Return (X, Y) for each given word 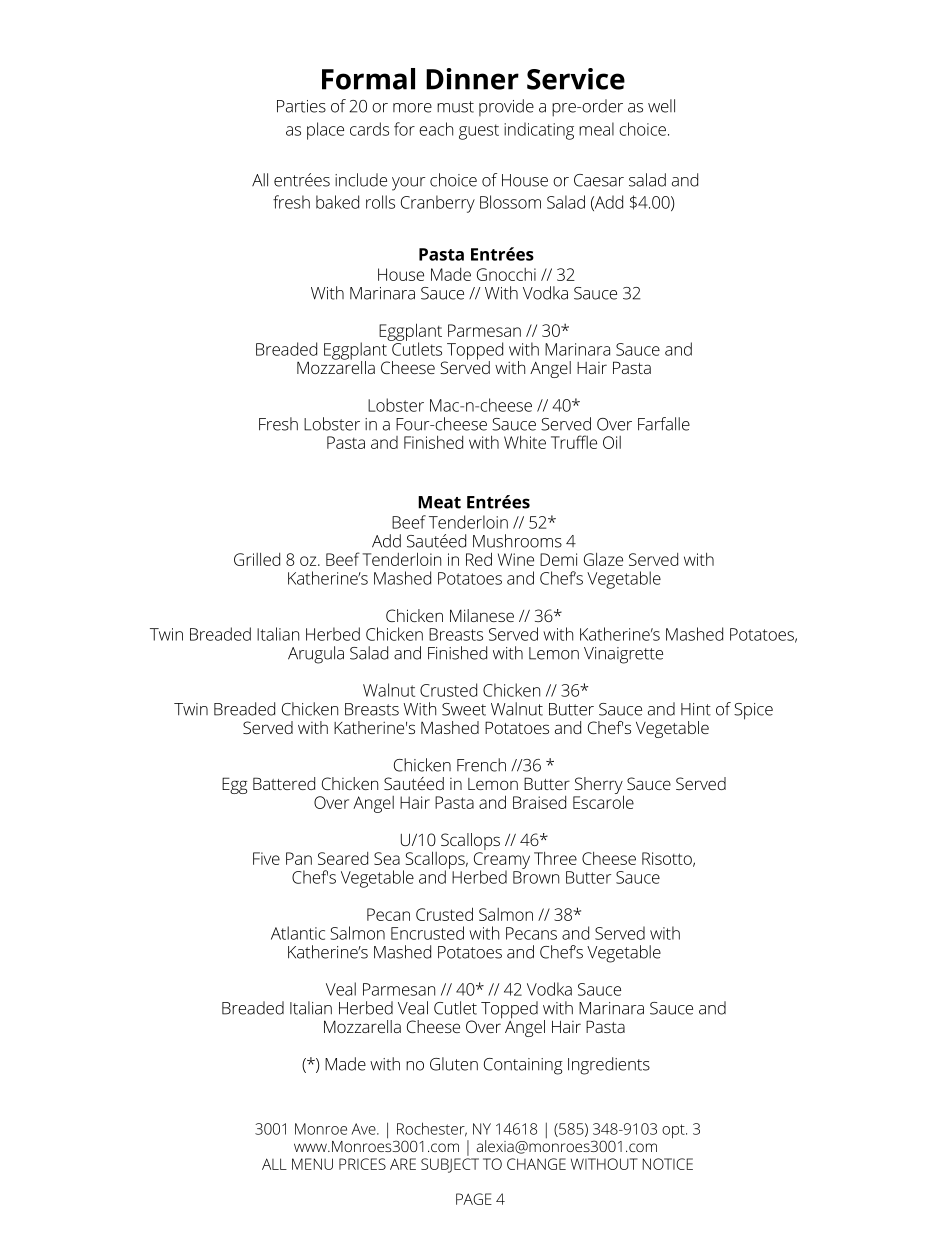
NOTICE (668, 1164)
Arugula (316, 655)
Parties (301, 106)
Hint (696, 709)
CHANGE (536, 1164)
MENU (312, 1164)
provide (506, 107)
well (661, 106)
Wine (516, 559)
